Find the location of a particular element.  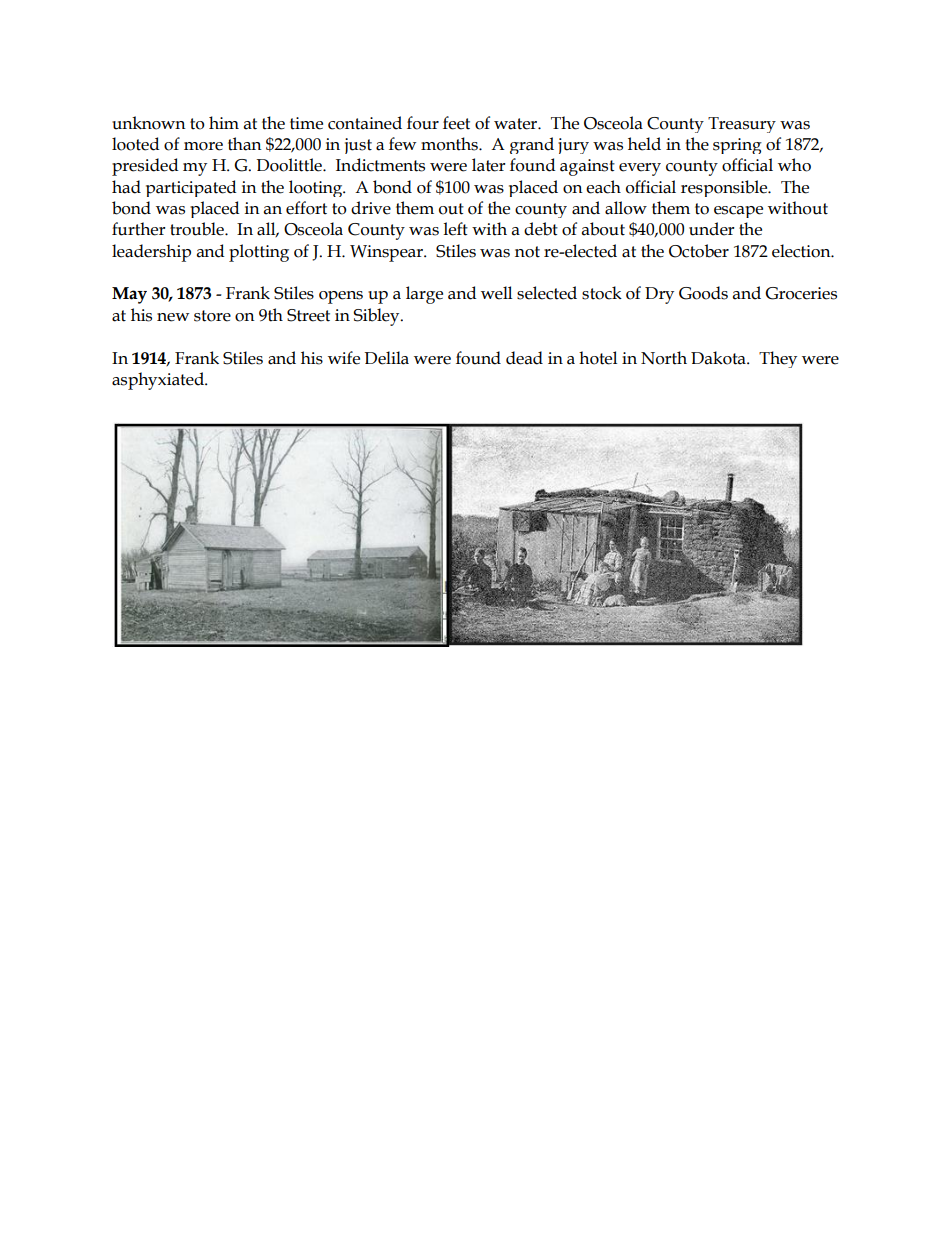

feet is located at coordinates (456, 123).
